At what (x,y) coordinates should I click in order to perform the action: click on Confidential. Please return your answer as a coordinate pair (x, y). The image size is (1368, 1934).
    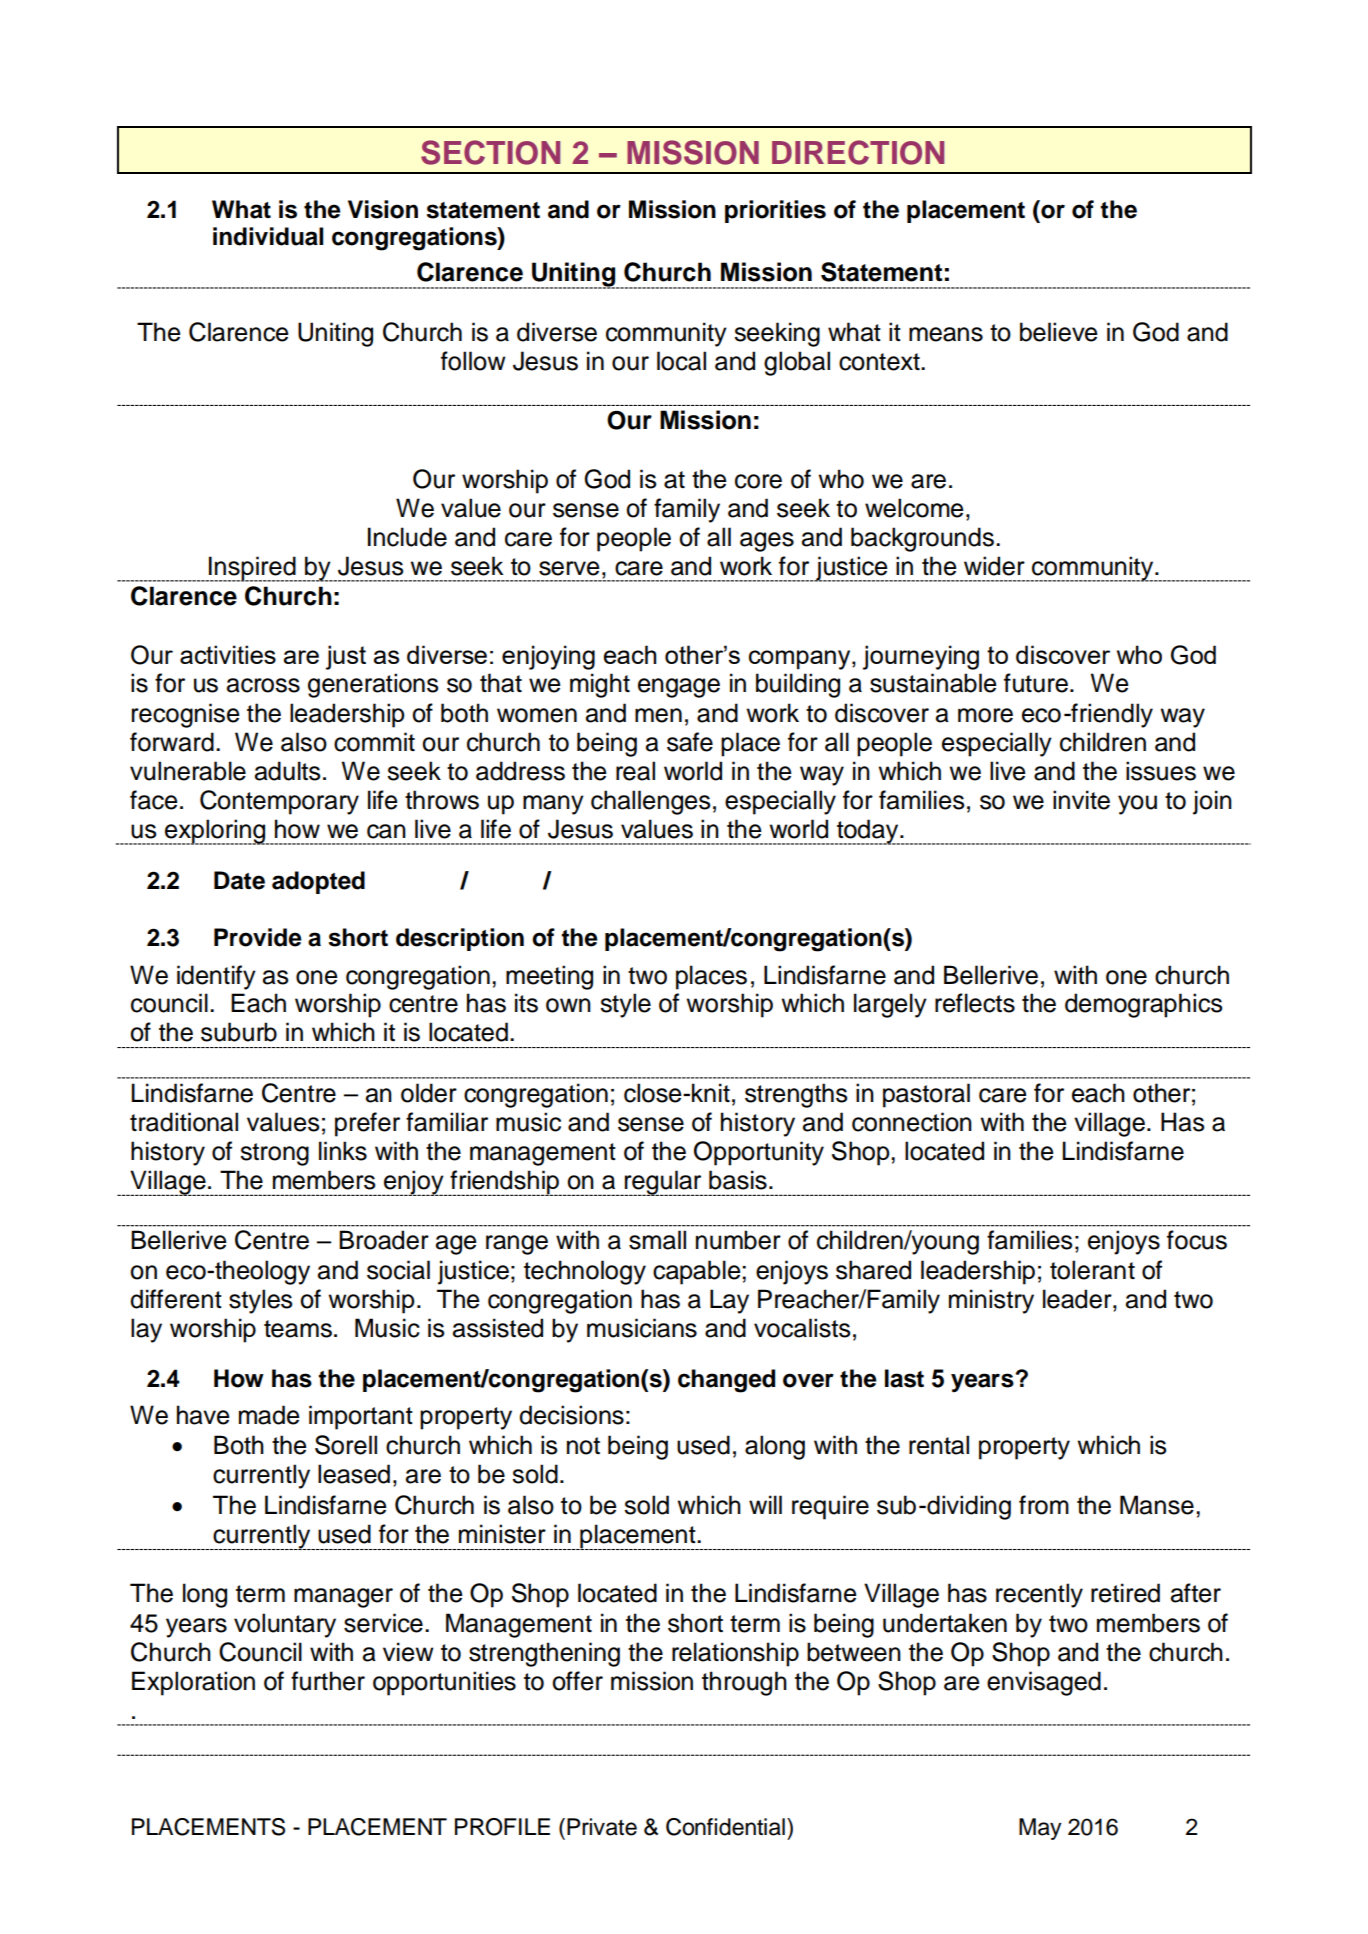
    Looking at the image, I should click on (725, 1827).
